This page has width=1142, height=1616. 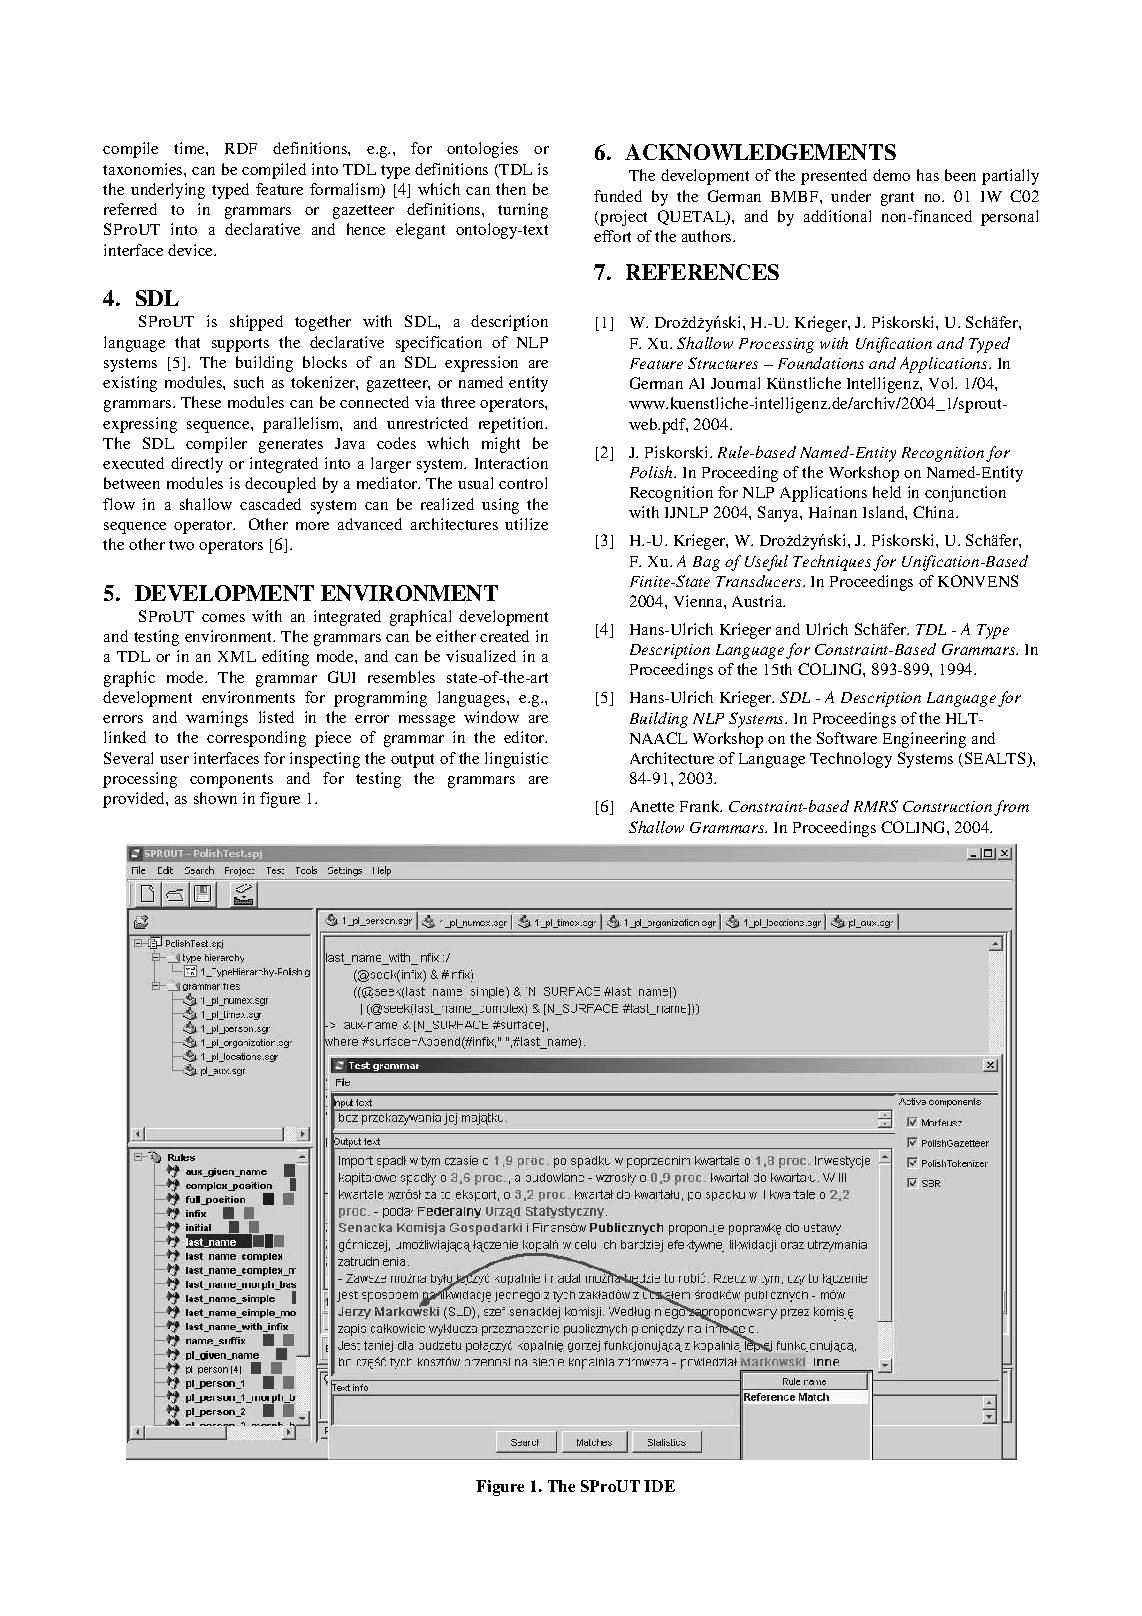 I want to click on Foundations, so click(x=821, y=363).
